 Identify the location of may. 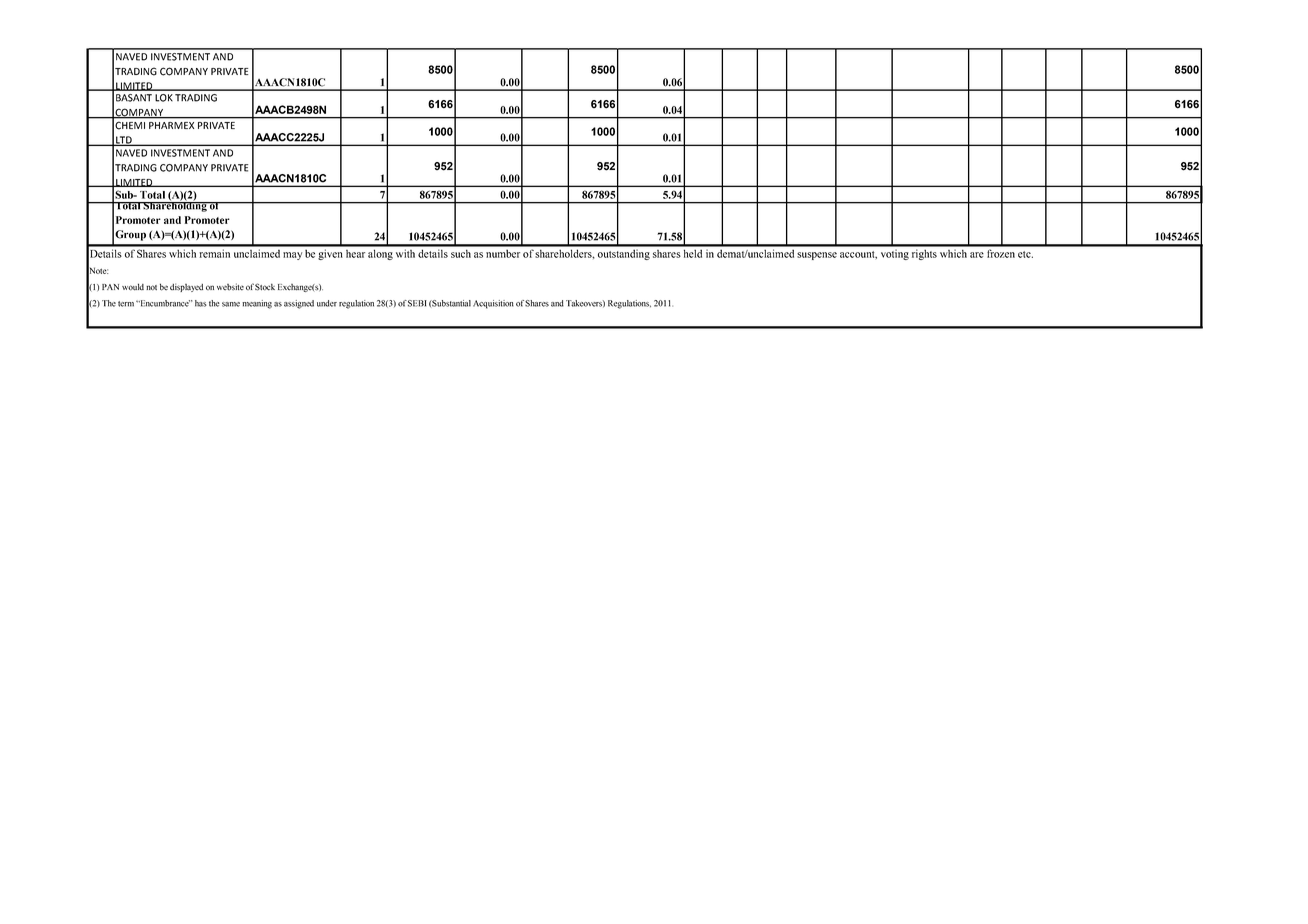
(292, 256).
